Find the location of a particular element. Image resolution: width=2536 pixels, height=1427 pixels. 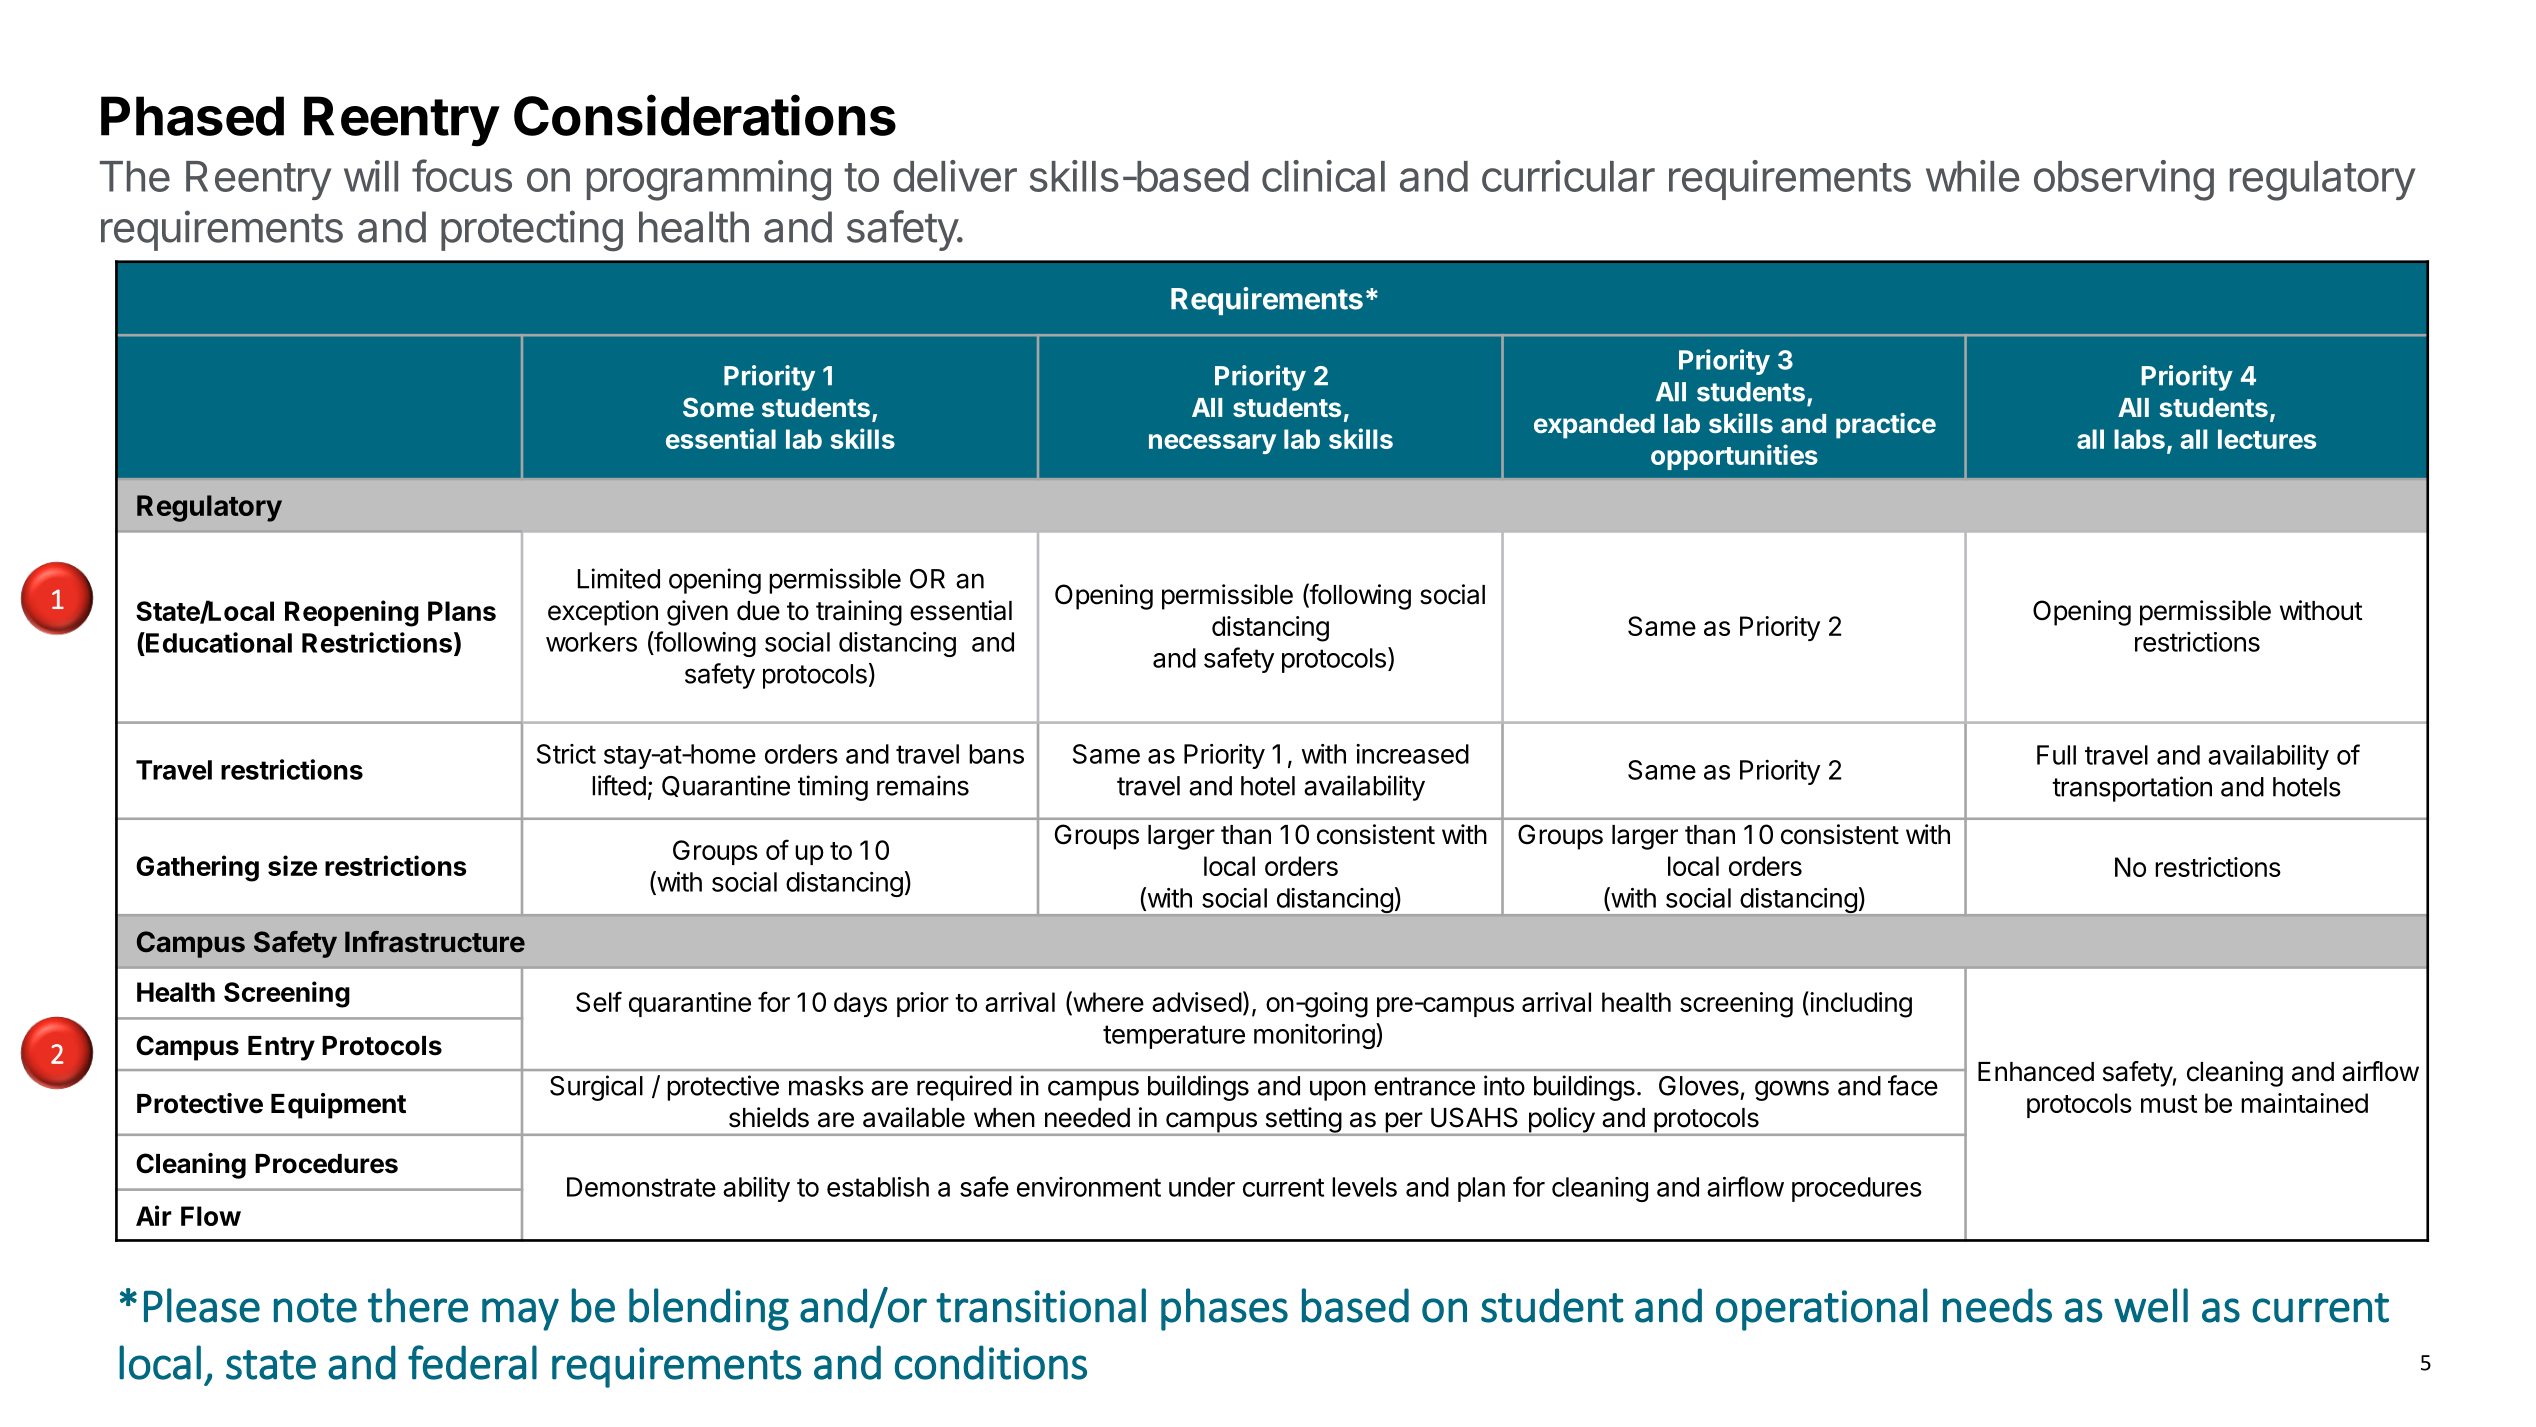

training is located at coordinates (859, 613).
